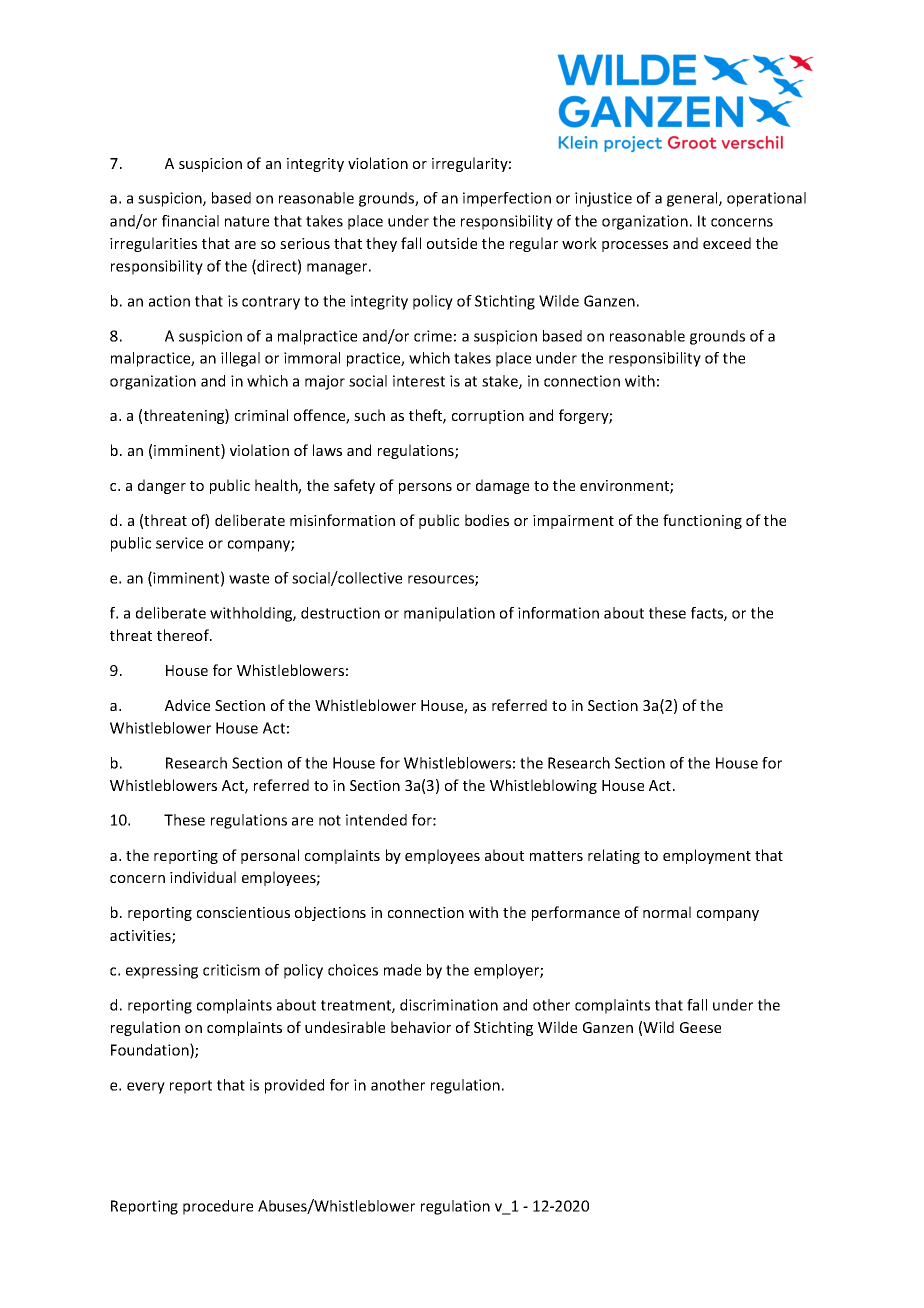  I want to click on general, so click(693, 199).
